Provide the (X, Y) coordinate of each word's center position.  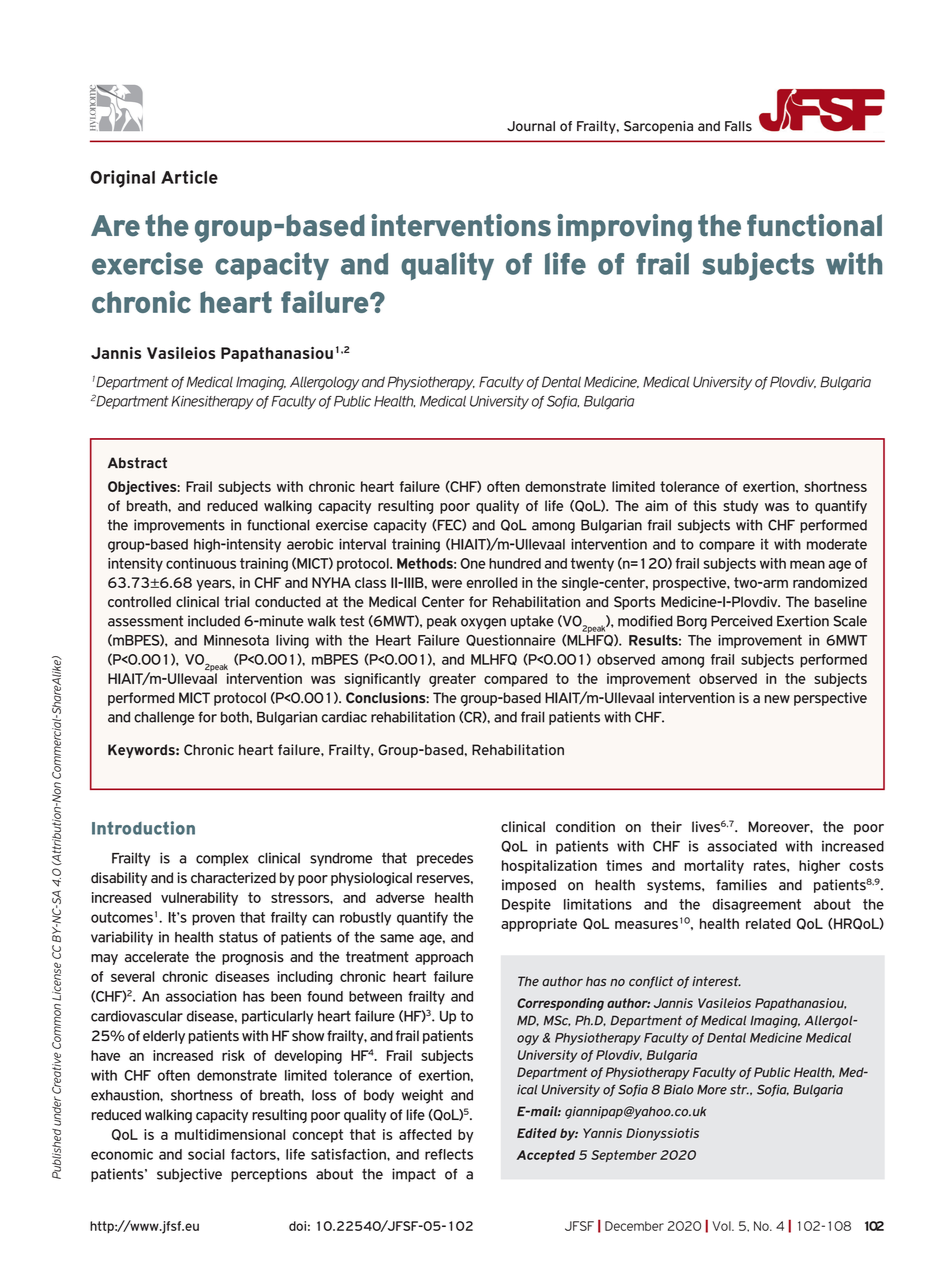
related (768, 923)
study (740, 507)
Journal (531, 126)
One (473, 563)
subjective (189, 1175)
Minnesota (236, 640)
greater (452, 680)
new (777, 699)
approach (444, 958)
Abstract (137, 463)
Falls (738, 126)
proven (213, 920)
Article (189, 177)
